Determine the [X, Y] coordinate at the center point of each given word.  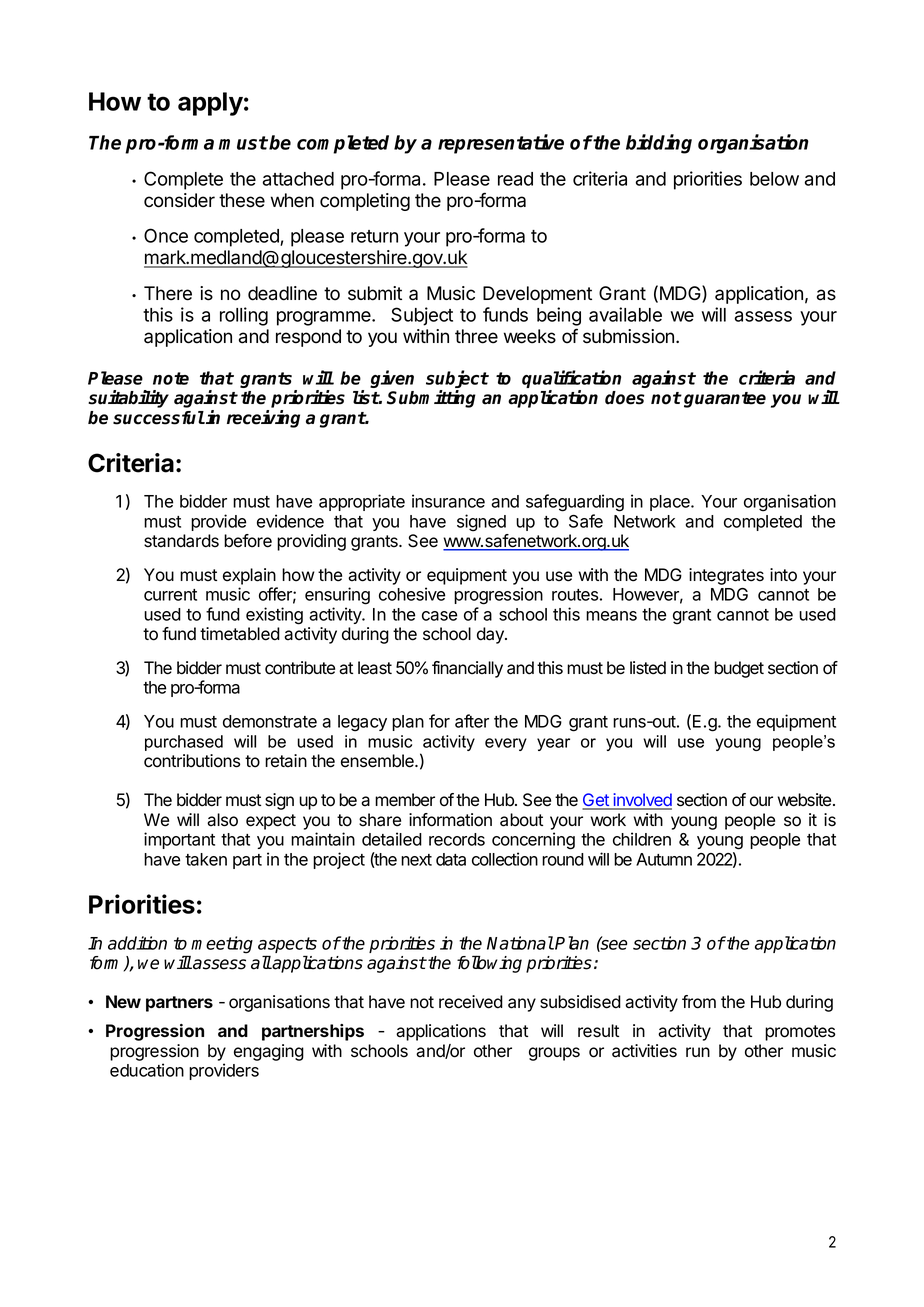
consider [179, 200]
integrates [726, 576]
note [171, 378]
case [439, 616]
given [392, 379]
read [515, 179]
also [222, 820]
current [170, 595]
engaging [269, 1052]
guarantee [725, 400]
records [457, 839]
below [774, 179]
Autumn [664, 859]
